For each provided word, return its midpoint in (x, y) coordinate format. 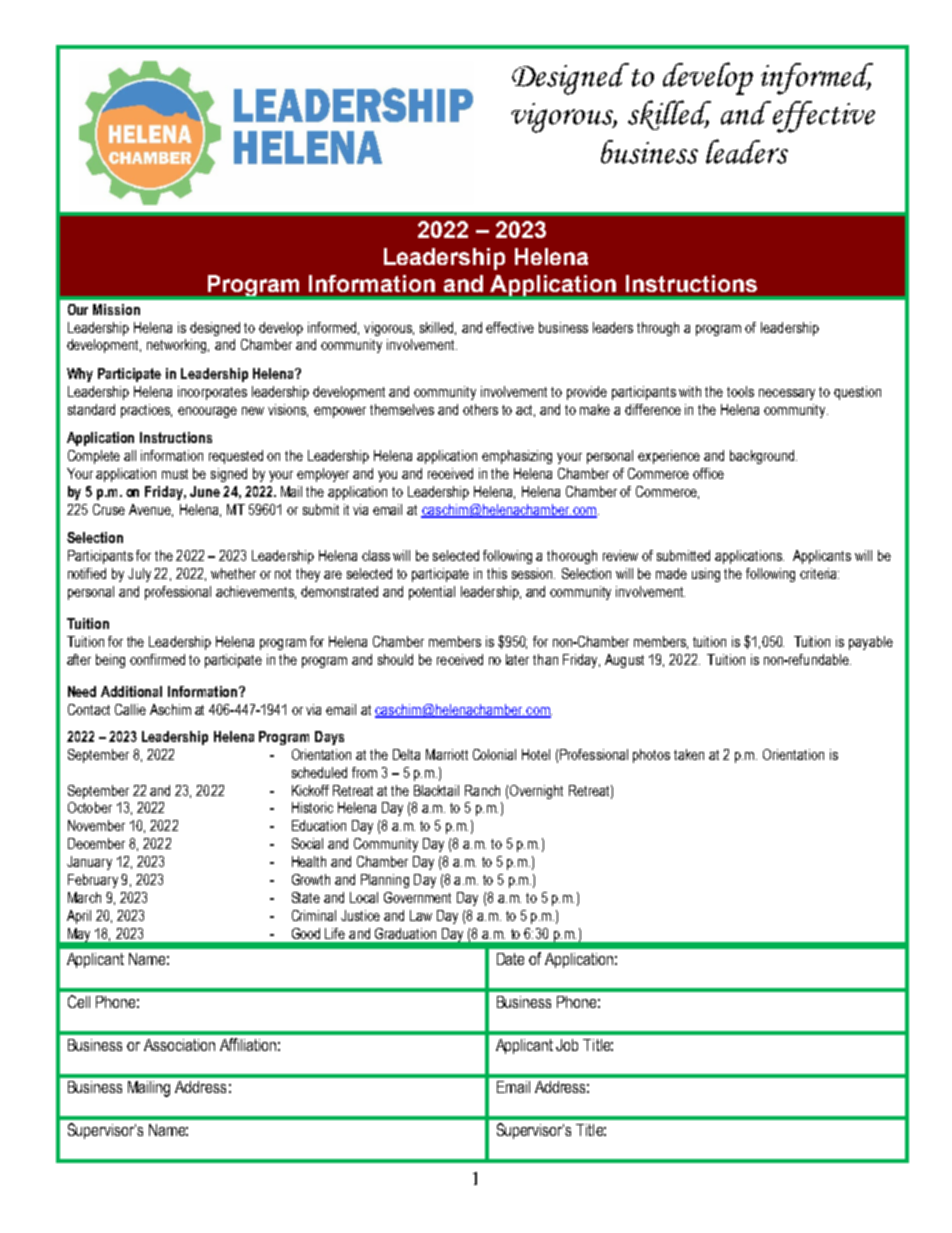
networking (178, 346)
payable (871, 643)
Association (179, 1045)
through (658, 329)
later (517, 659)
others (480, 409)
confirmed (157, 659)
